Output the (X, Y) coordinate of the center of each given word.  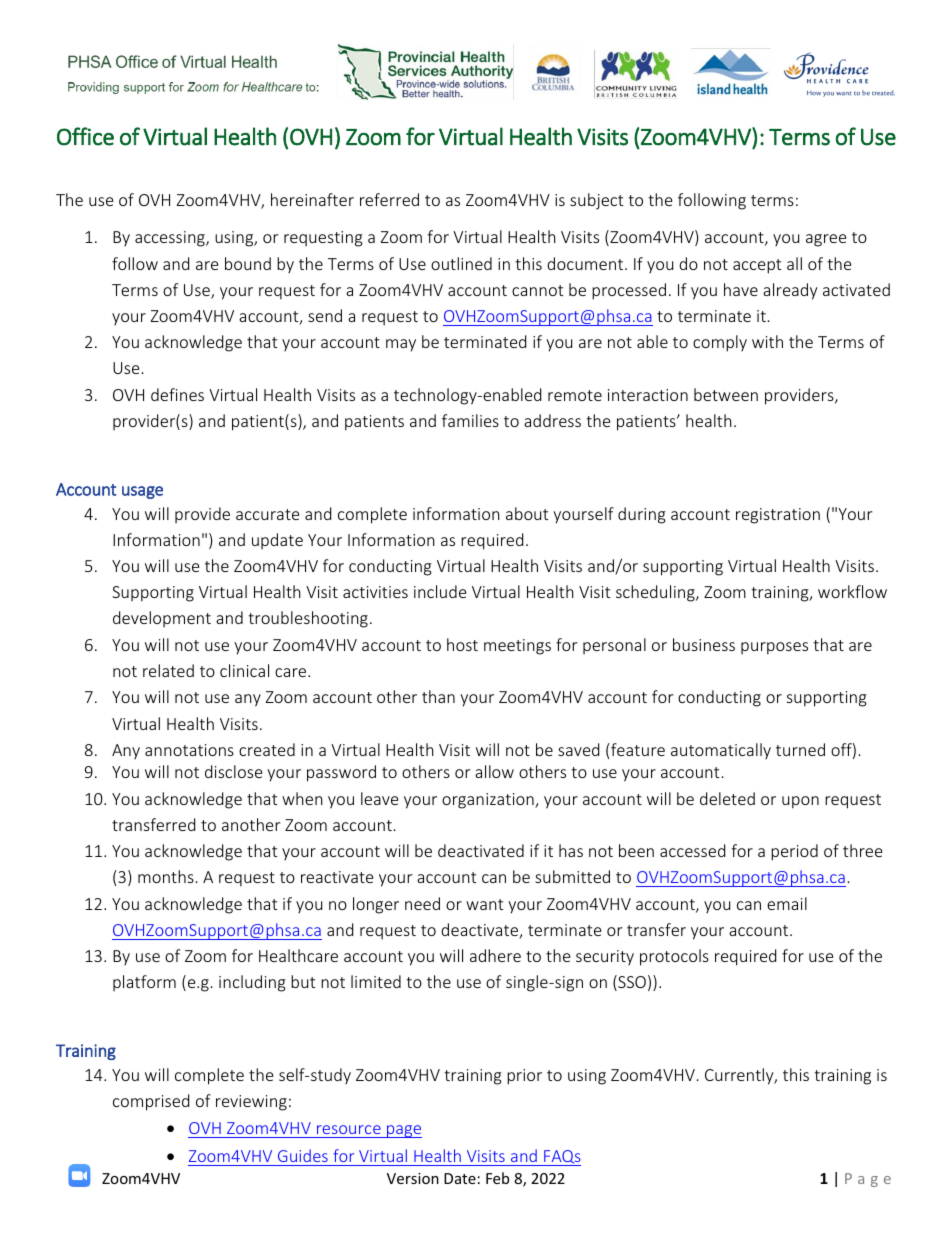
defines (177, 394)
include (440, 591)
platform (144, 983)
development (162, 619)
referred (389, 199)
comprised (151, 1102)
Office (85, 136)
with (767, 341)
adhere (495, 955)
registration (778, 516)
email (787, 903)
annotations (189, 750)
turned (800, 749)
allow (494, 771)
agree (826, 240)
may (401, 345)
